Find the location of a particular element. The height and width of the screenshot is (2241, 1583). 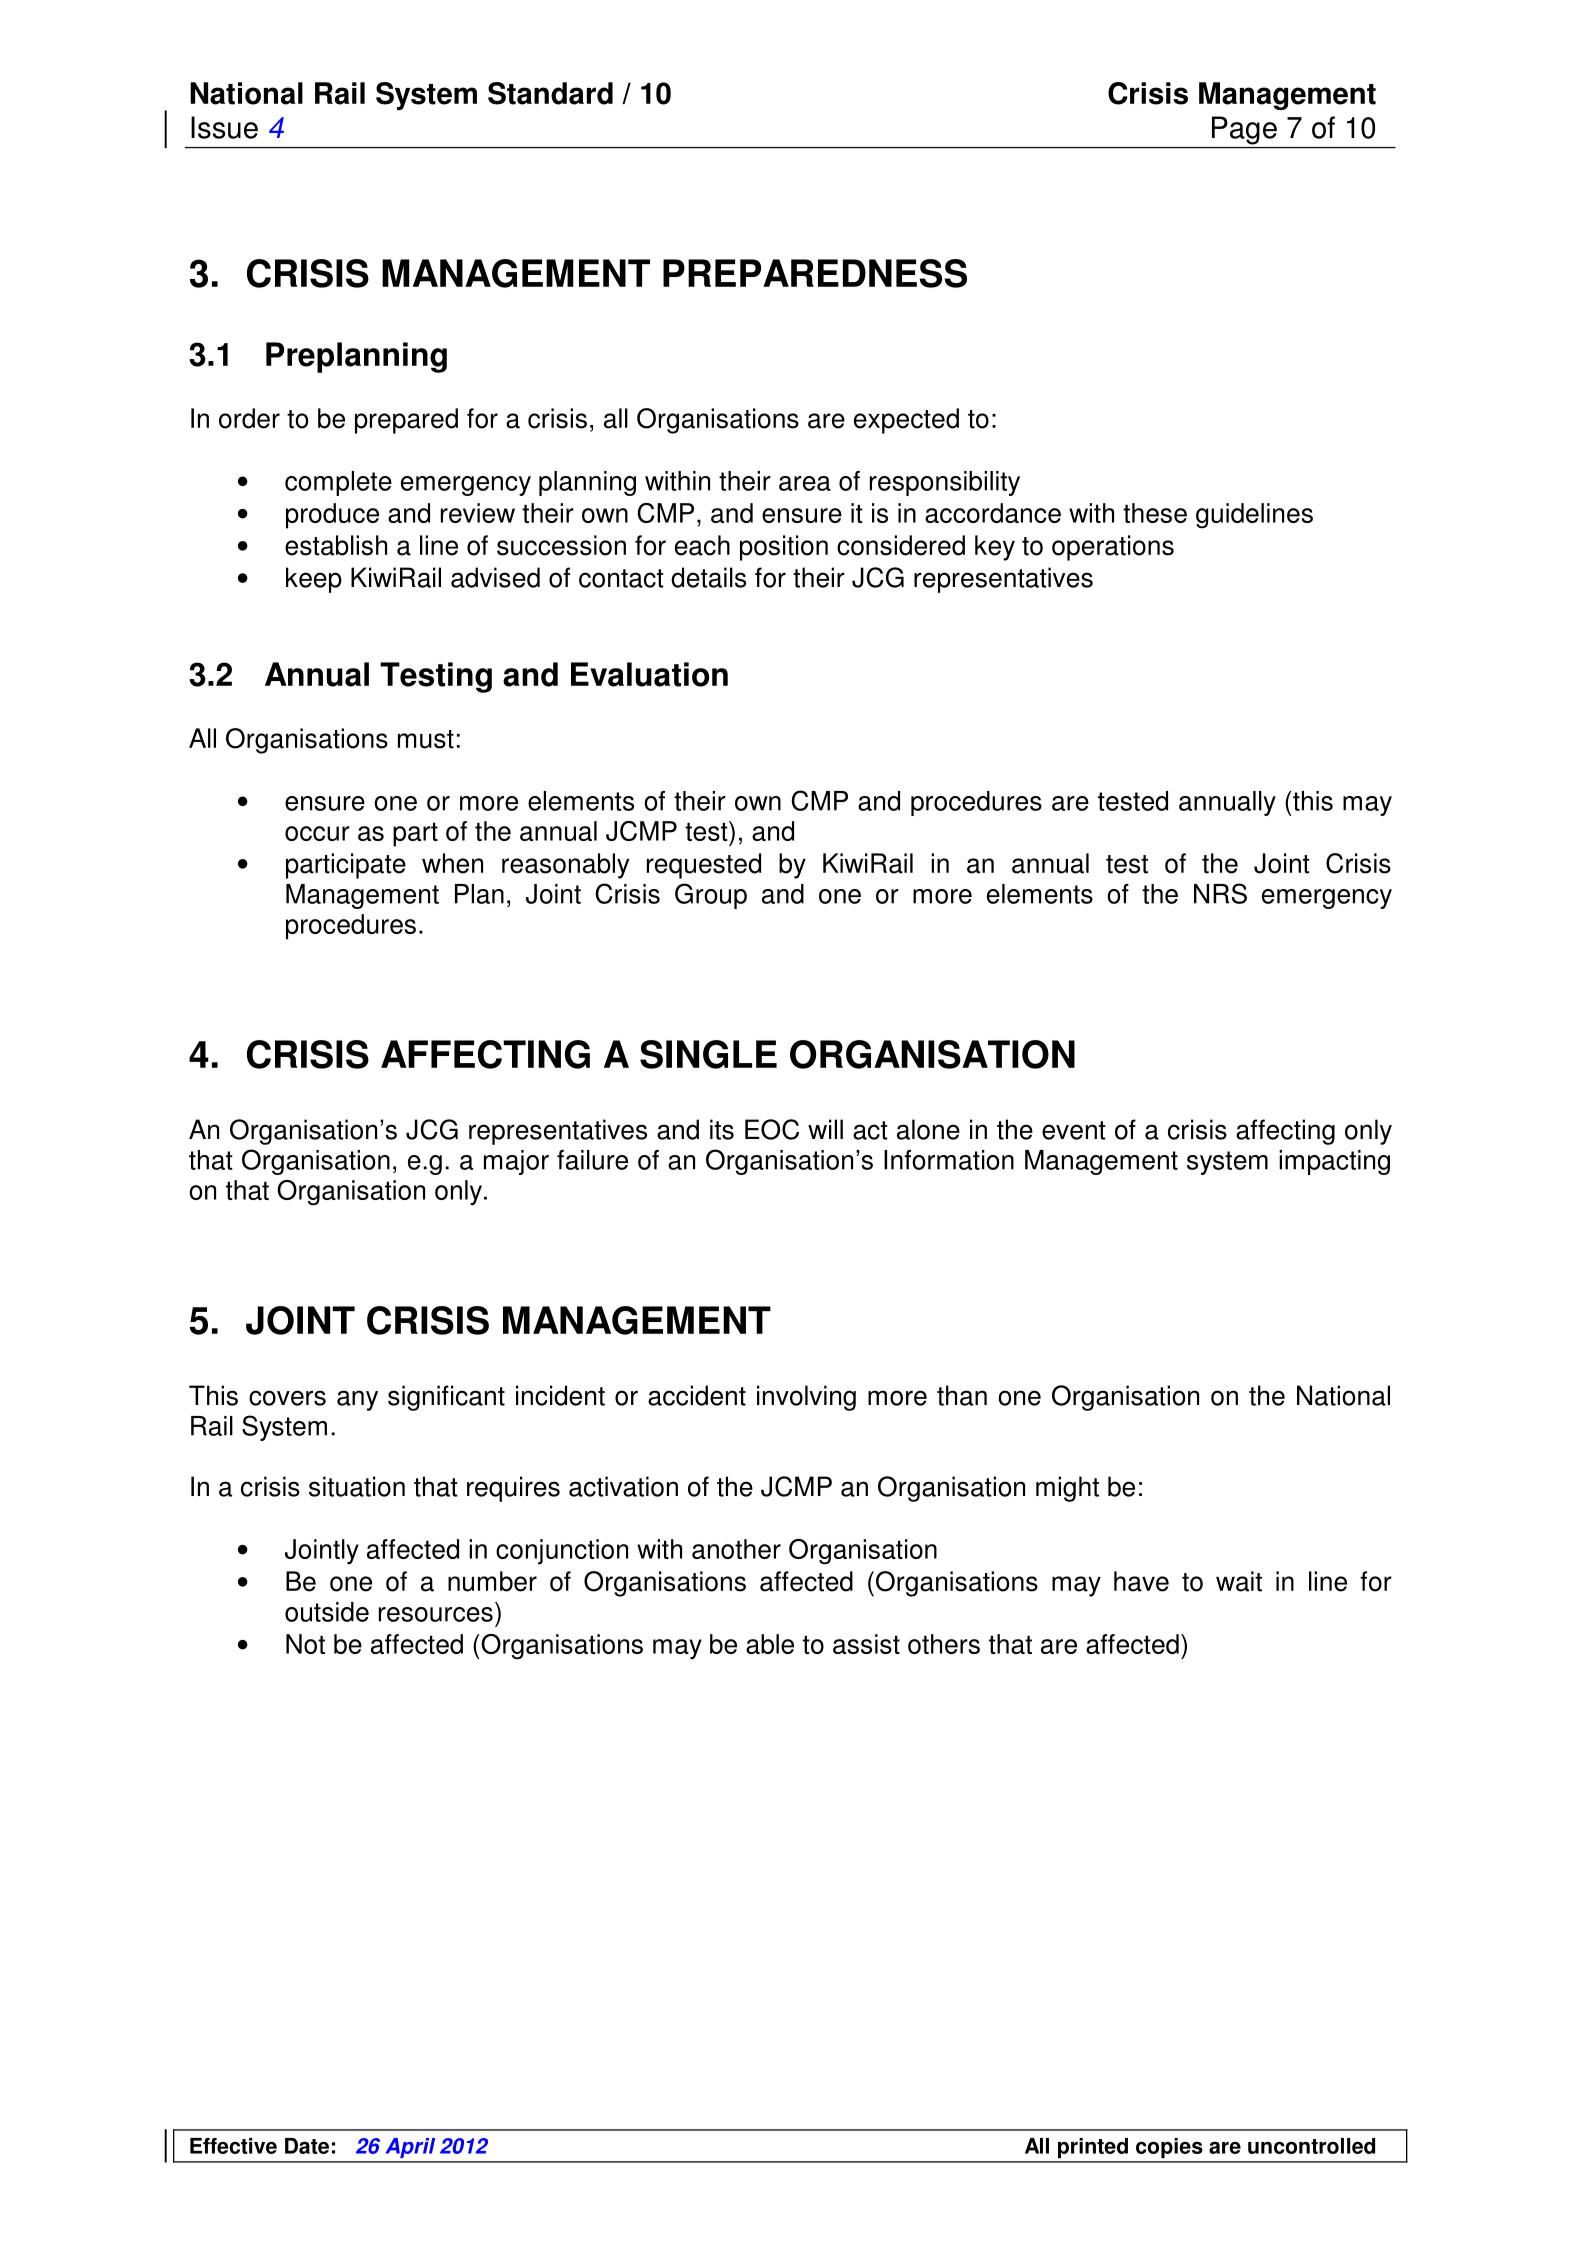

Date is located at coordinates (307, 2146).
